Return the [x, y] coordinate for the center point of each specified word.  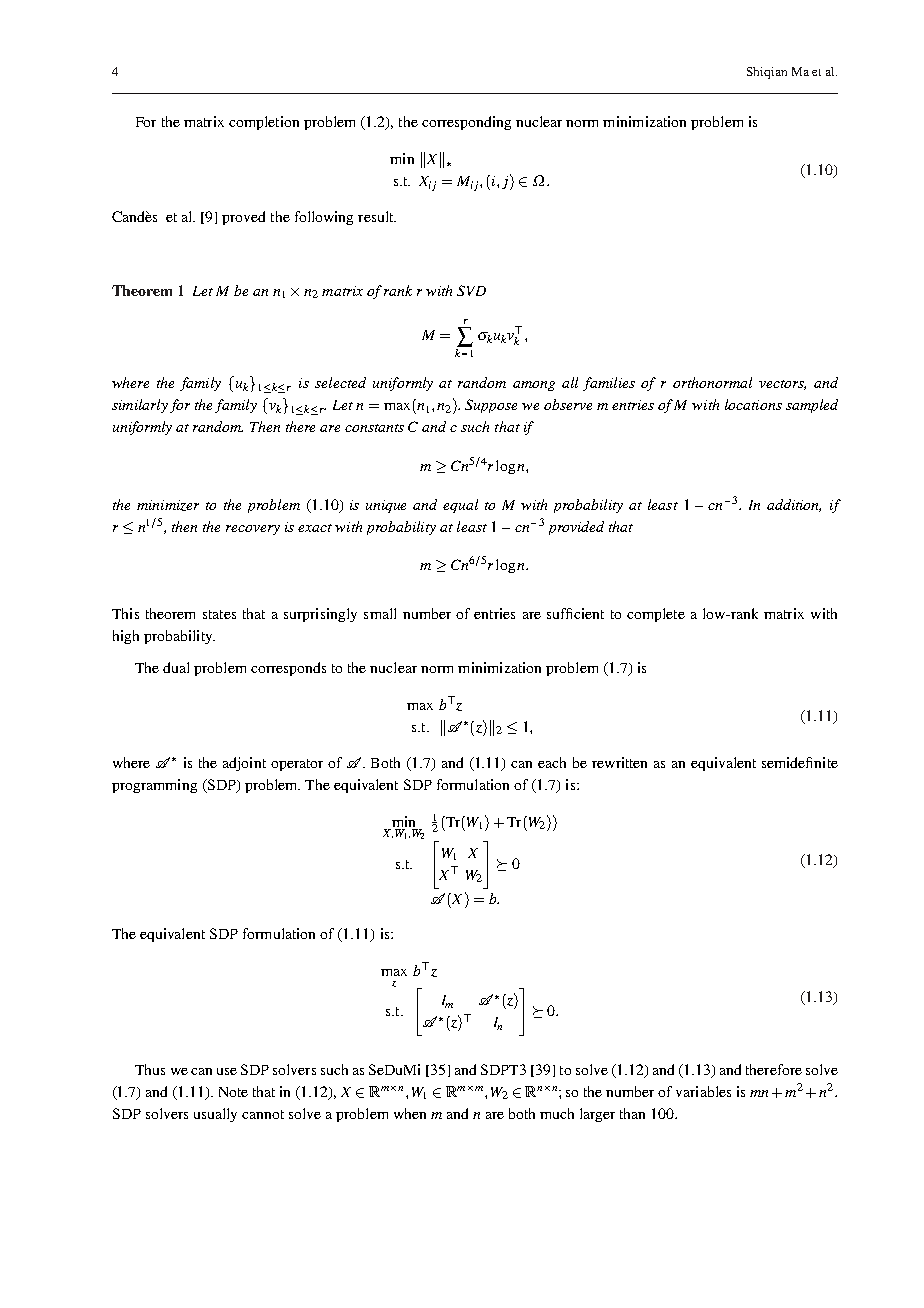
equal [460, 506]
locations [753, 404]
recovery [253, 530]
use [227, 1071]
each [552, 762]
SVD [471, 290]
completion [264, 123]
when [410, 1113]
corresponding [466, 123]
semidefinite [800, 762]
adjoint [244, 764]
